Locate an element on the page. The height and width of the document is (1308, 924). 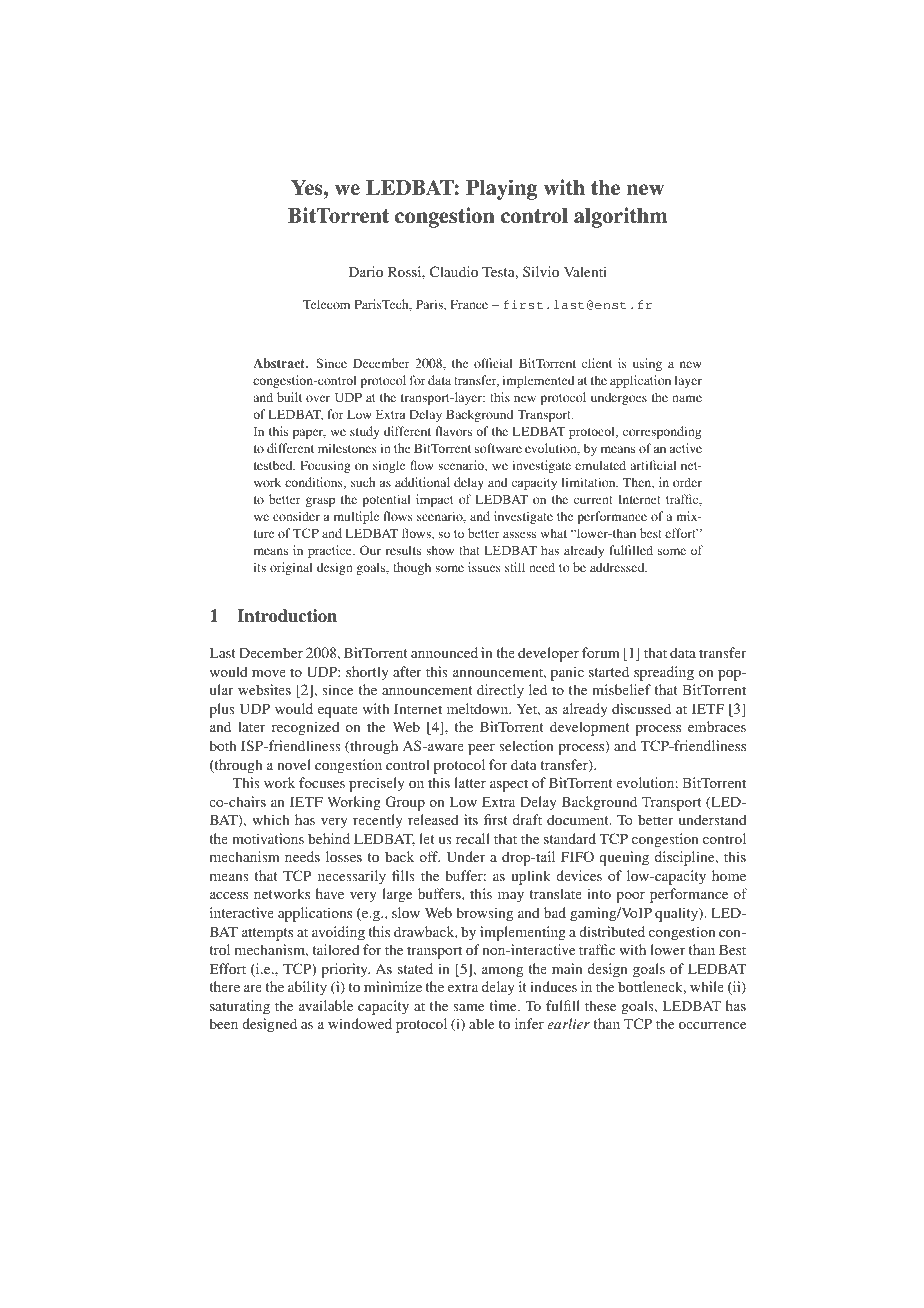
motivations is located at coordinates (268, 838).
